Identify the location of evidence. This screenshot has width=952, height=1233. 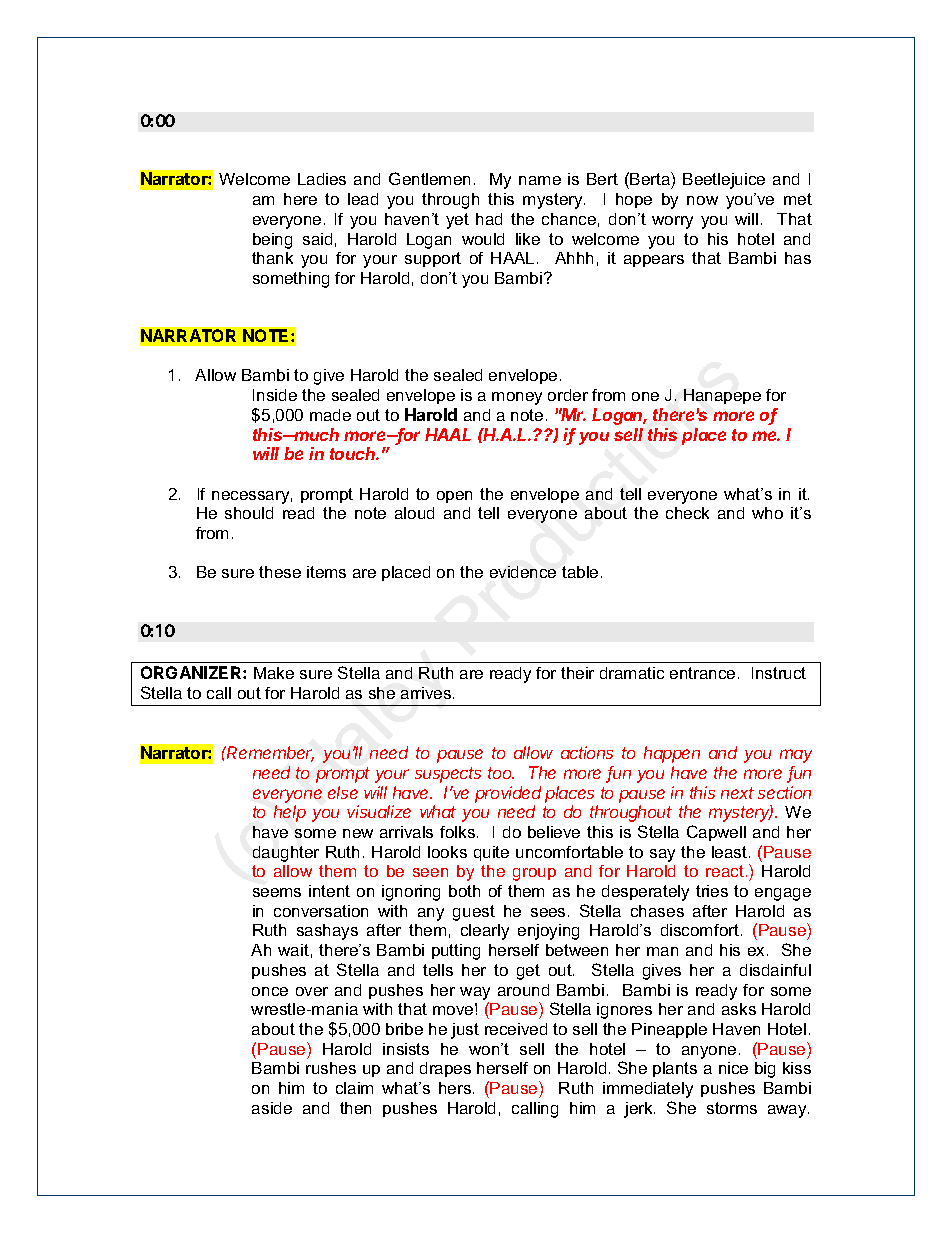
(523, 572).
